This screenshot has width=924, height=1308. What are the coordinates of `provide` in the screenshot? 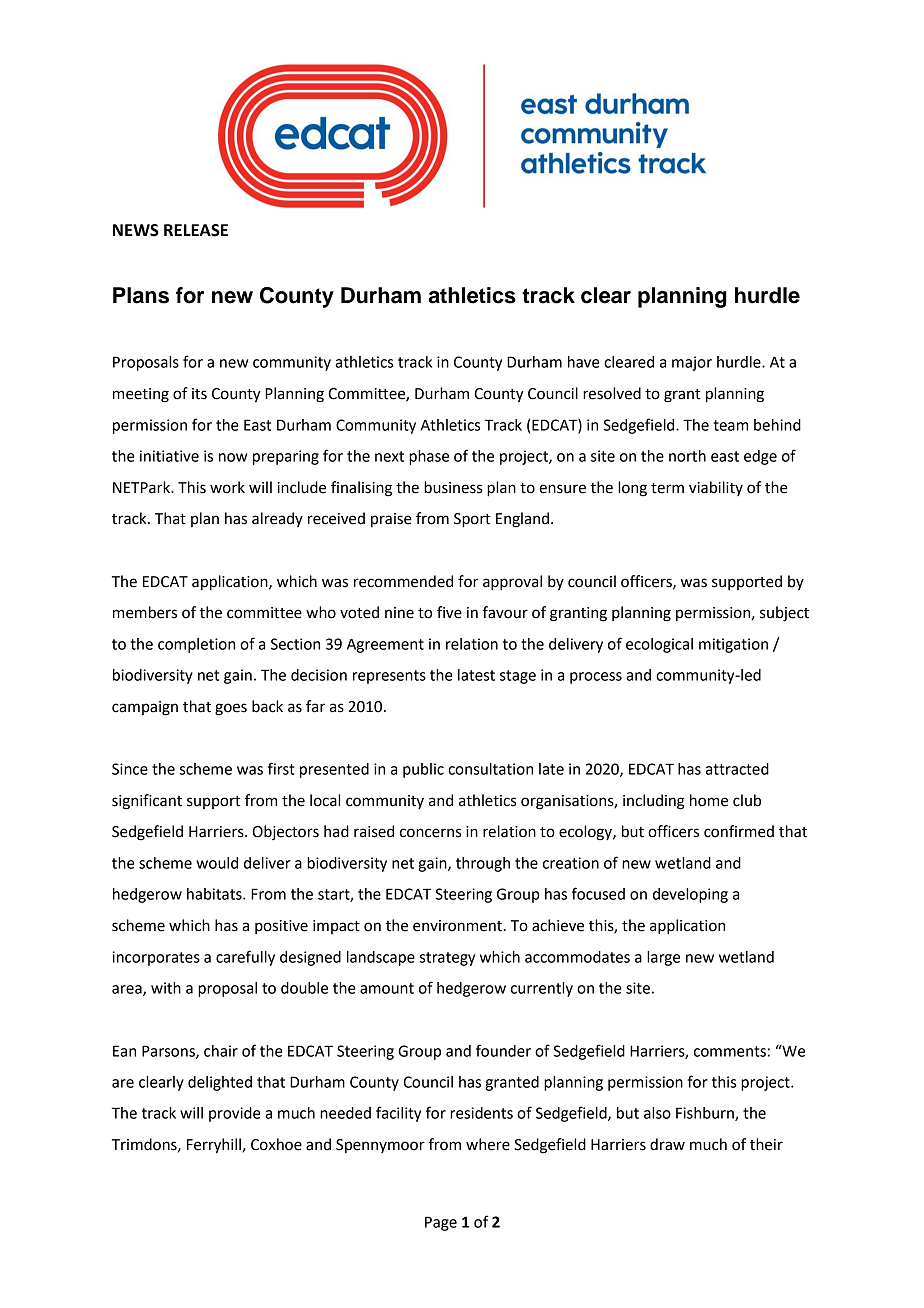 It's located at (235, 1114).
